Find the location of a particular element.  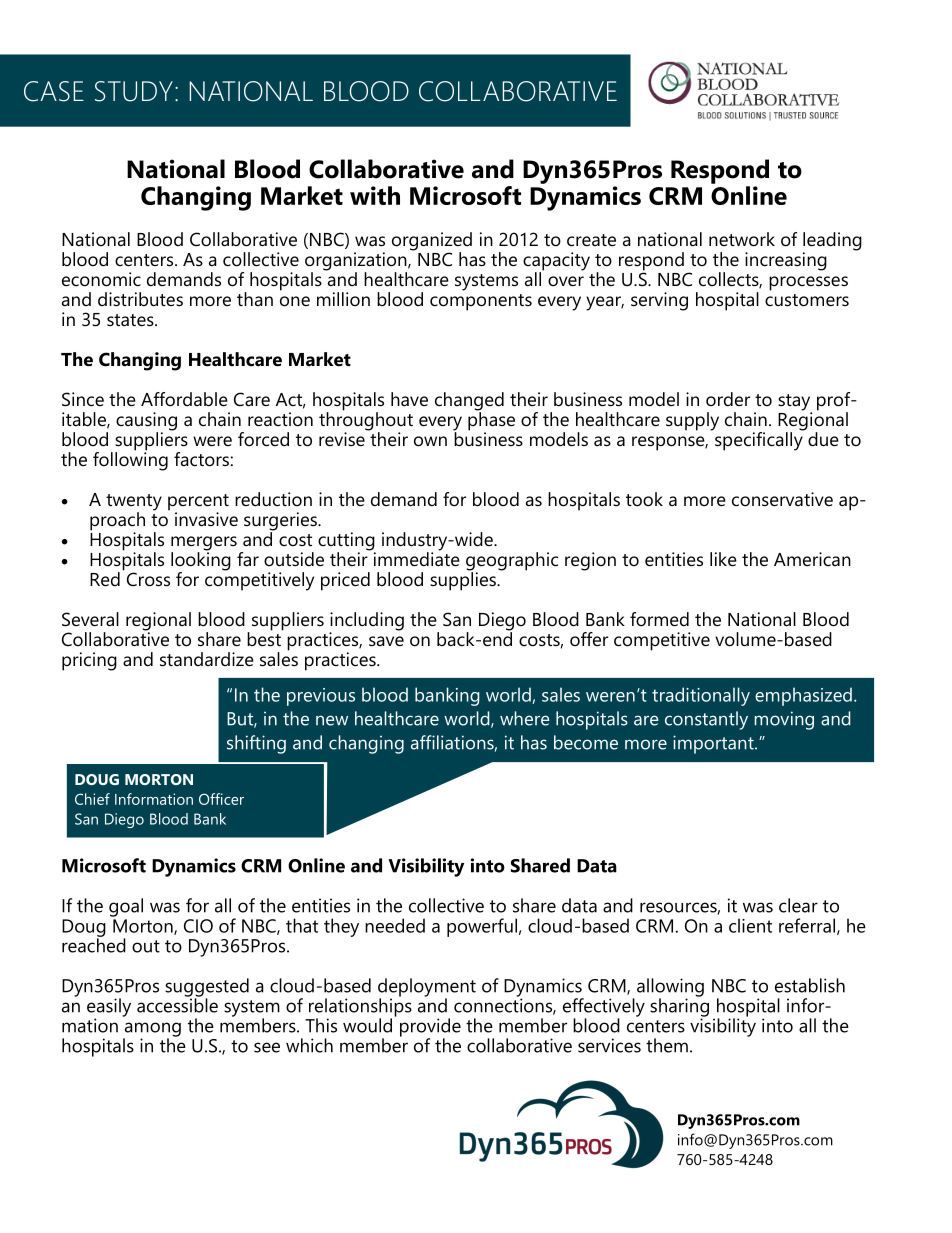

supplies is located at coordinates (464, 580).
